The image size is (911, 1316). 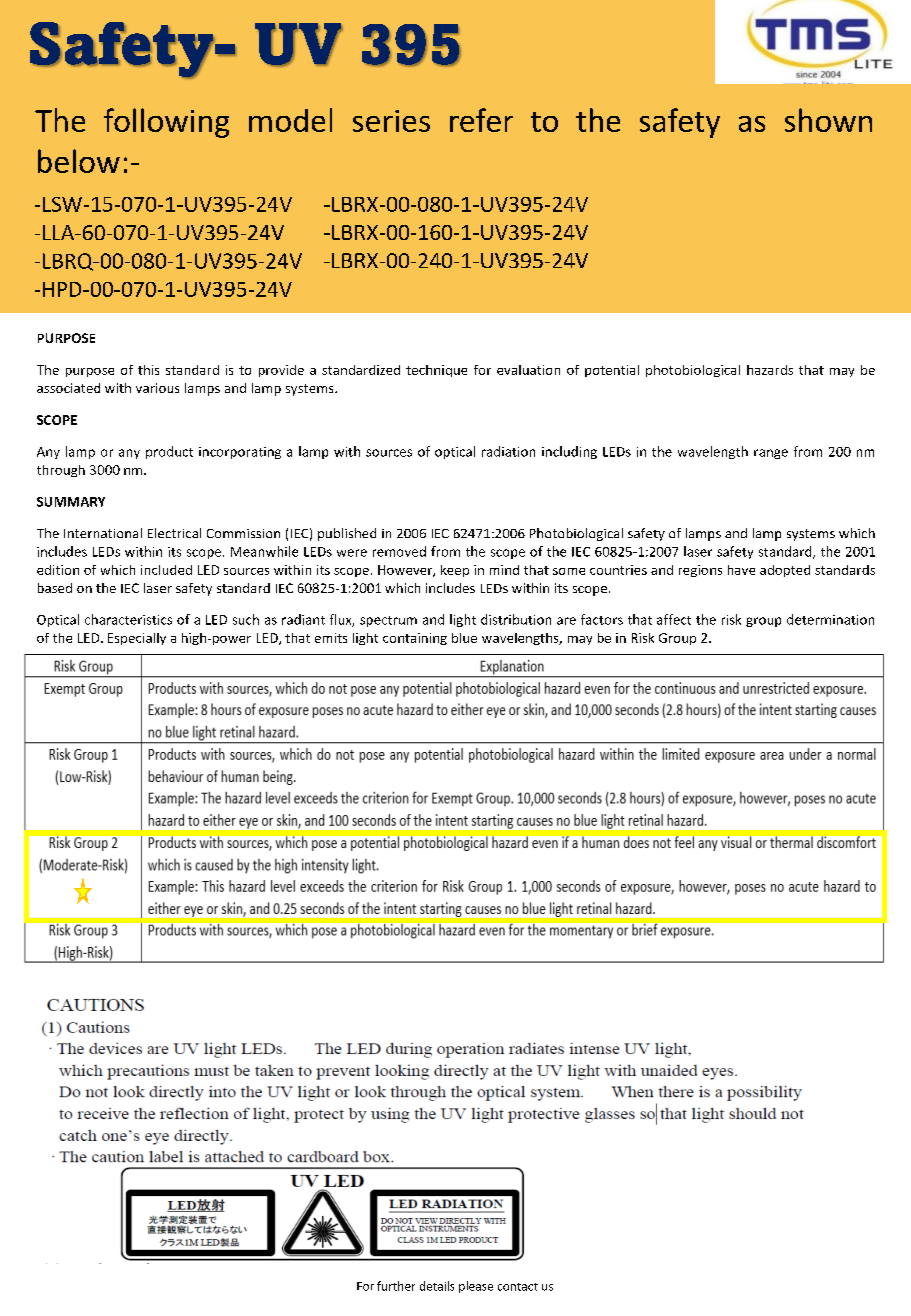 I want to click on details, so click(x=437, y=1286).
